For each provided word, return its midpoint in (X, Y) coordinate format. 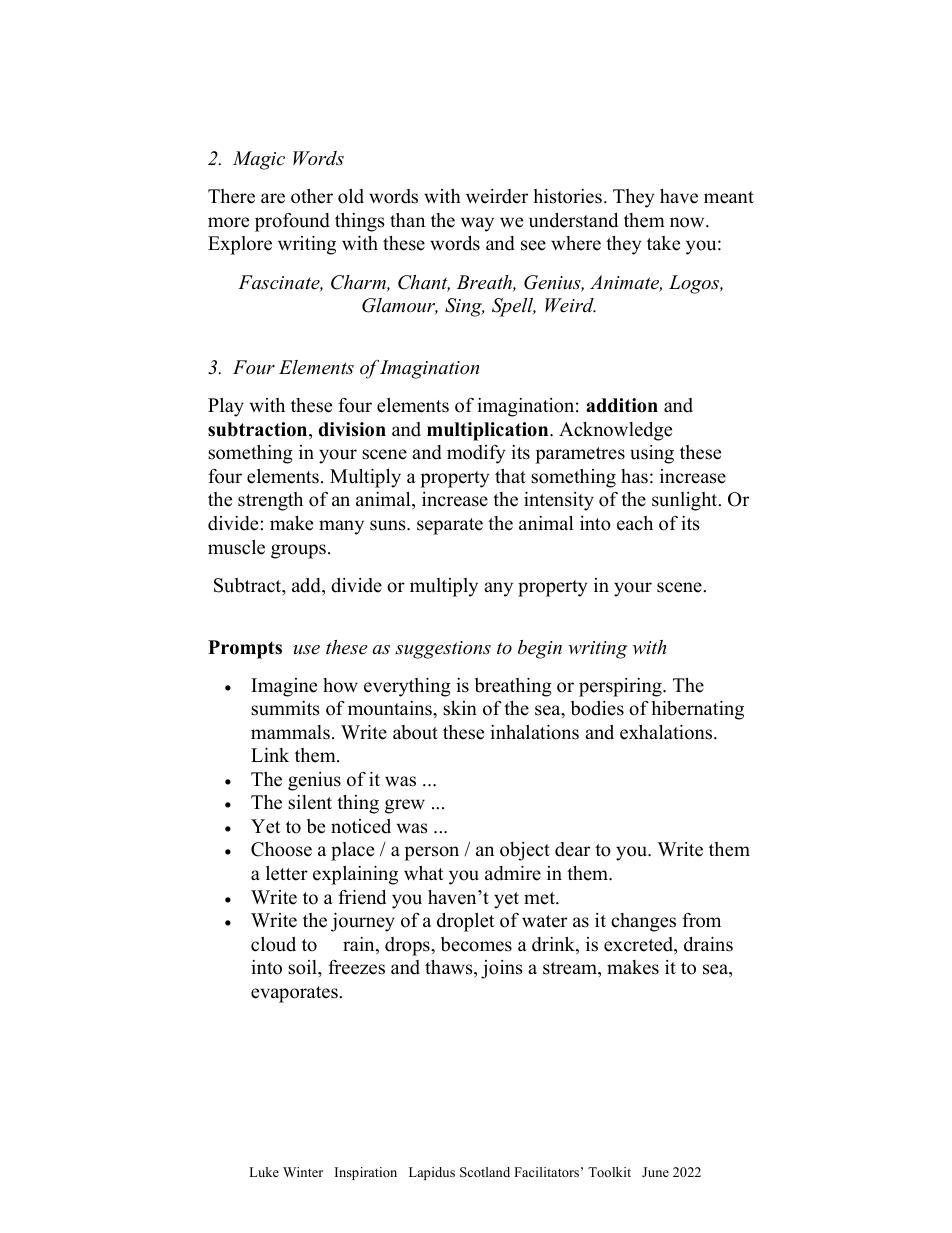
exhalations (667, 732)
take (663, 243)
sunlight (686, 501)
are (273, 198)
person (431, 853)
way (477, 224)
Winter (303, 1172)
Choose (281, 849)
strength (270, 501)
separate (450, 526)
